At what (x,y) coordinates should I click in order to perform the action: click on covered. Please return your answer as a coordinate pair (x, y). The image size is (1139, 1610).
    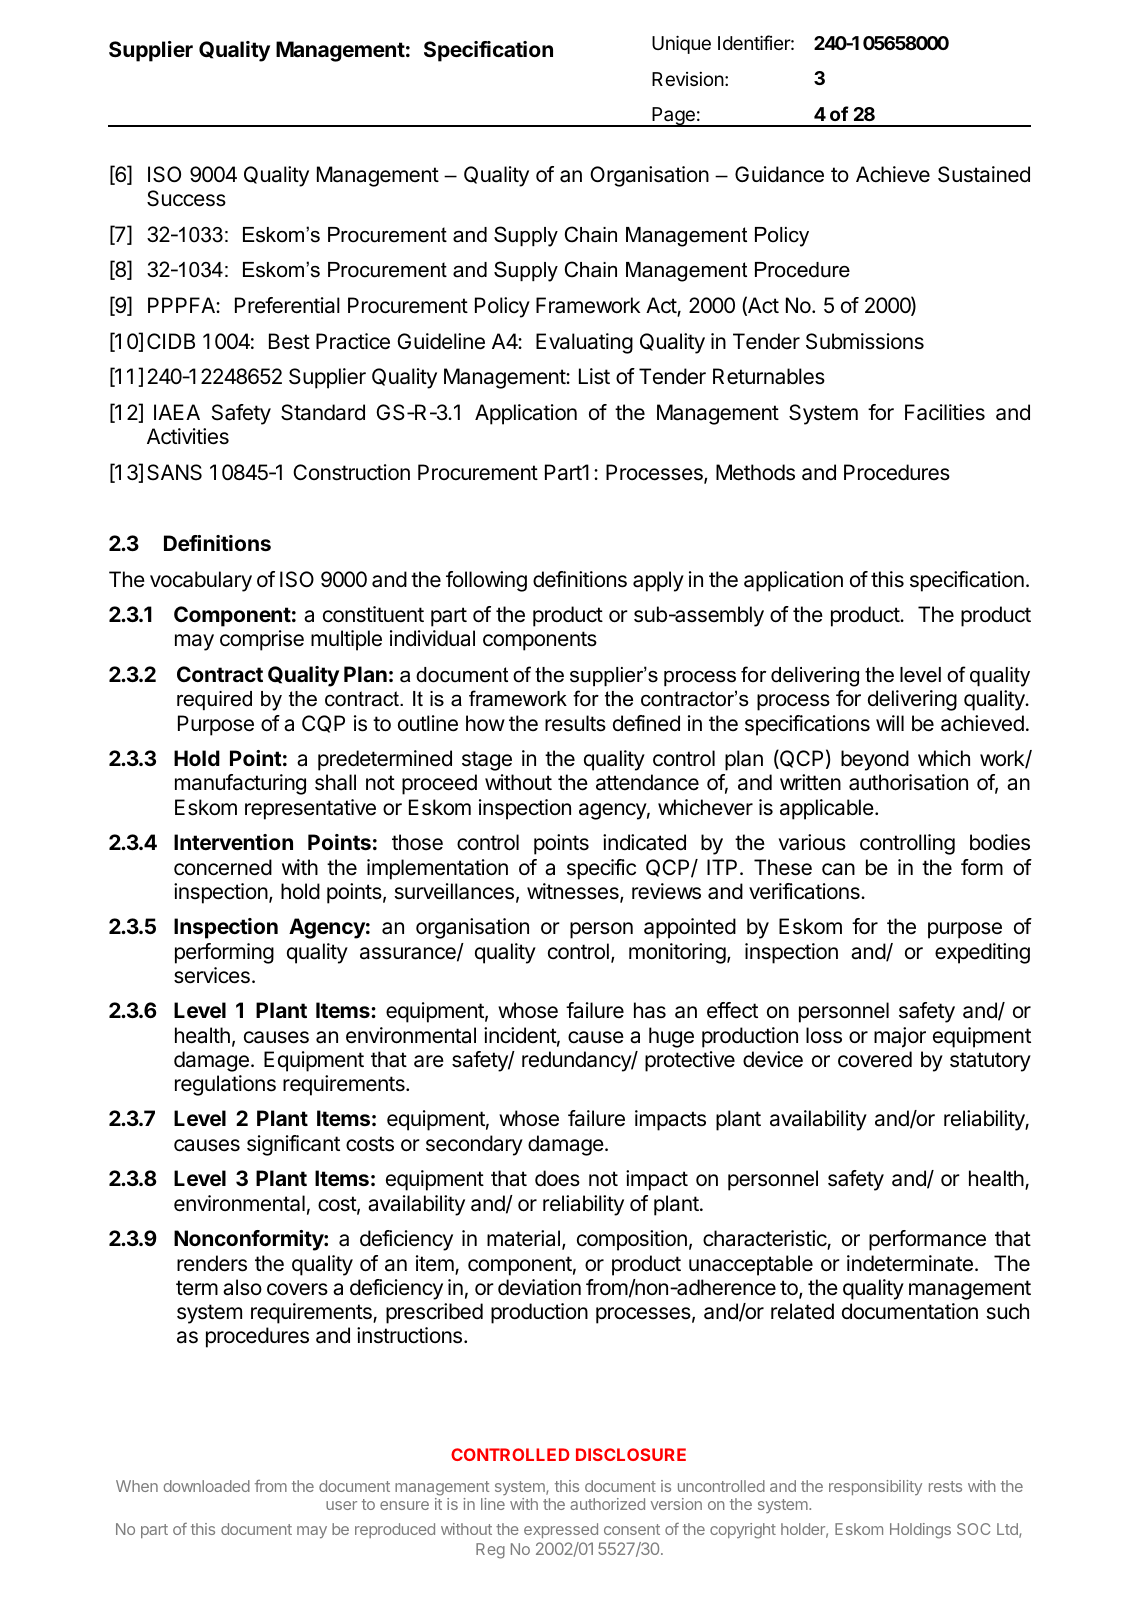
    Looking at the image, I should click on (875, 1059).
